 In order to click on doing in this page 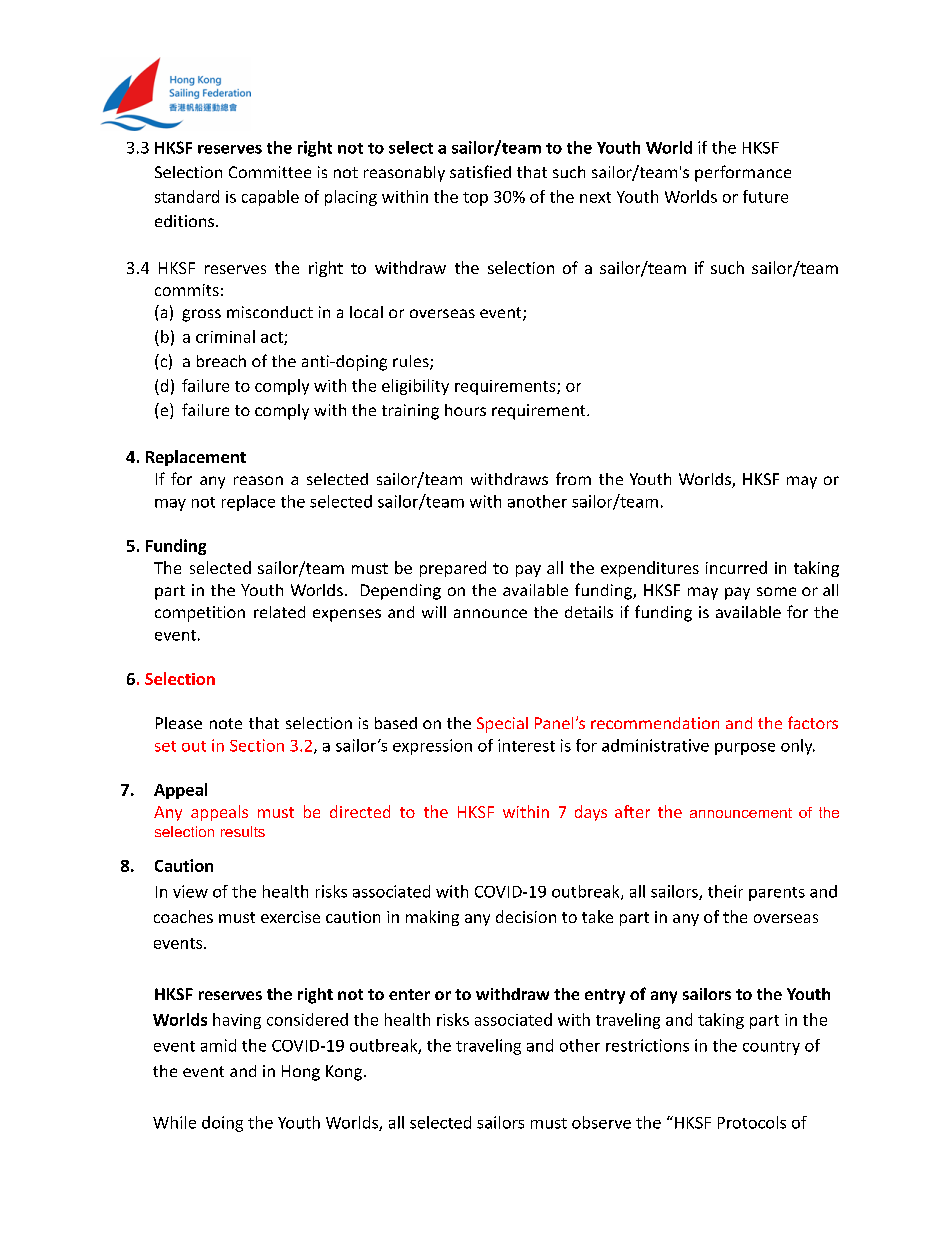, I will do `click(222, 1124)`.
